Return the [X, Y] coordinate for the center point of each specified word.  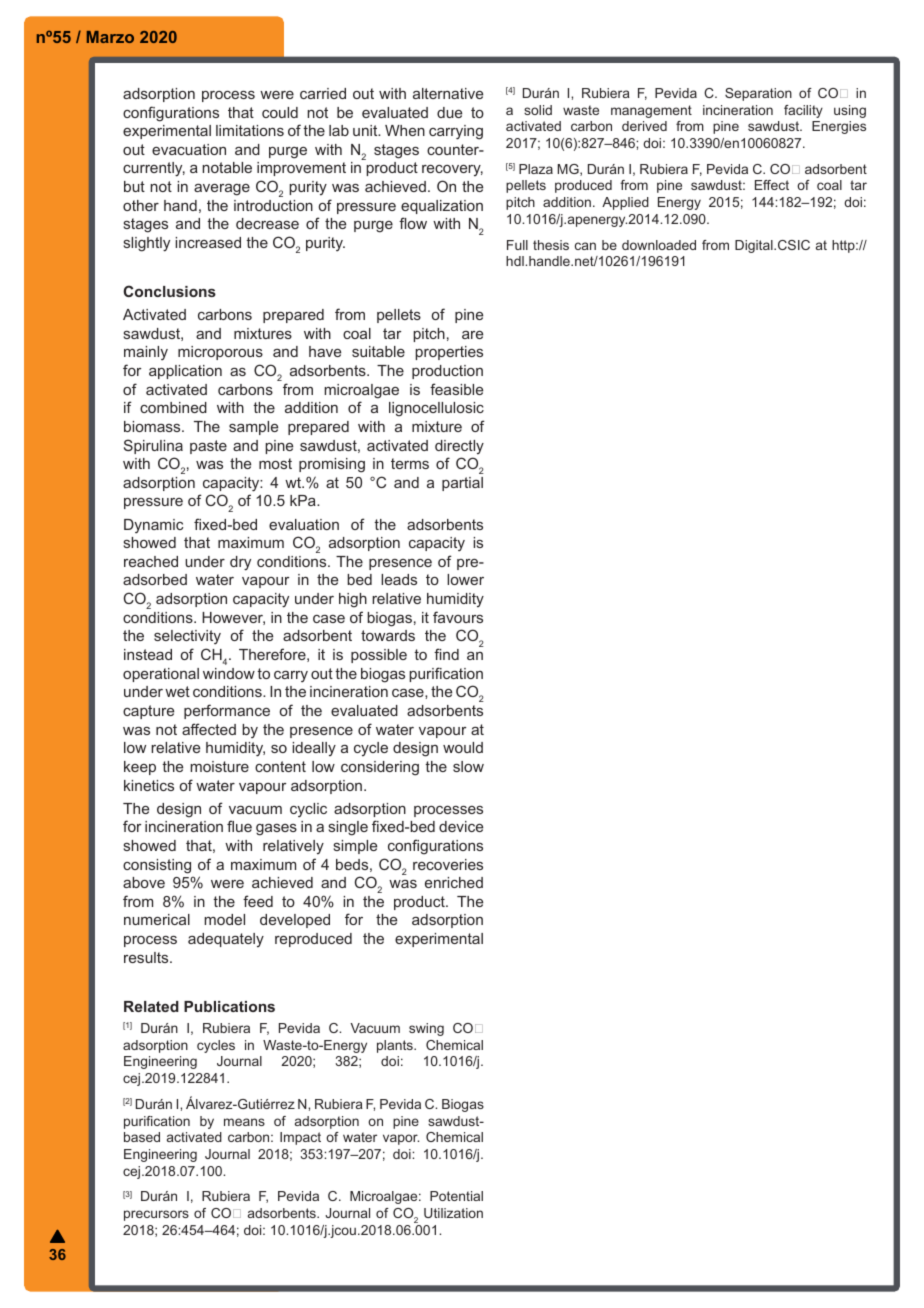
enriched [454, 882]
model [224, 919]
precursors [156, 1215]
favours [458, 617]
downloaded [659, 245]
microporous [220, 353]
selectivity [187, 637]
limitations [250, 130]
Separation [758, 94]
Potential [456, 1196]
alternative [448, 93]
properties [449, 353]
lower [465, 579]
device [461, 826]
